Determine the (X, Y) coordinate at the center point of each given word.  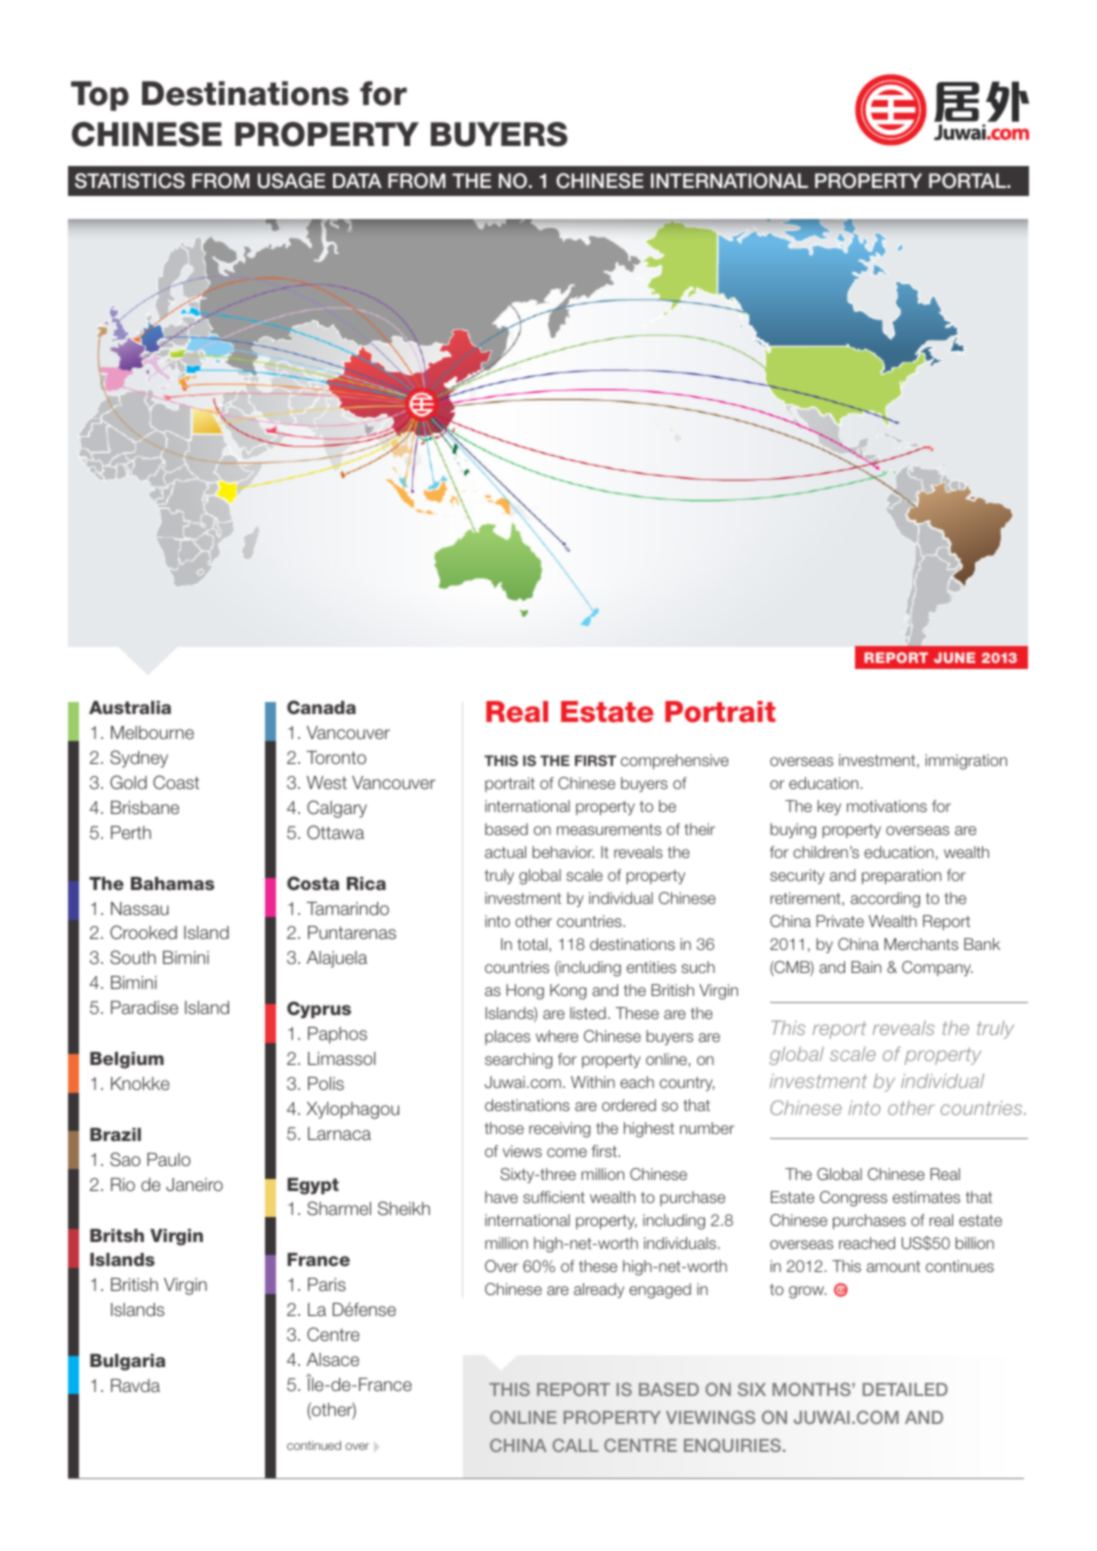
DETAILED (905, 1389)
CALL (575, 1445)
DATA (357, 180)
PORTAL (968, 181)
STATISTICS (130, 181)
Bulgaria (127, 1362)
